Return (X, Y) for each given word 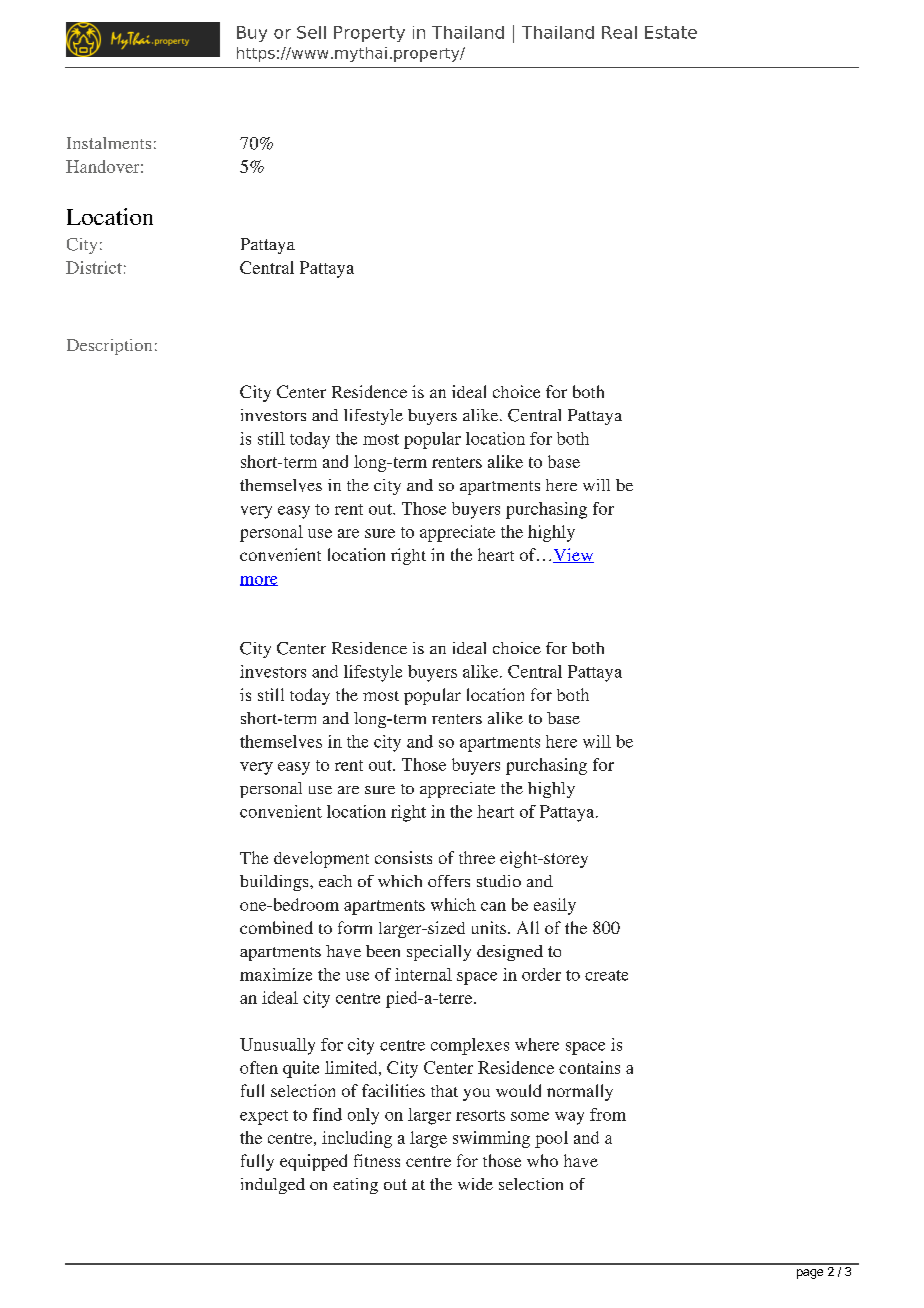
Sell (311, 32)
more (259, 581)
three (477, 857)
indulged (273, 1186)
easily (555, 906)
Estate (671, 32)
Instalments (109, 143)
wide (475, 1184)
